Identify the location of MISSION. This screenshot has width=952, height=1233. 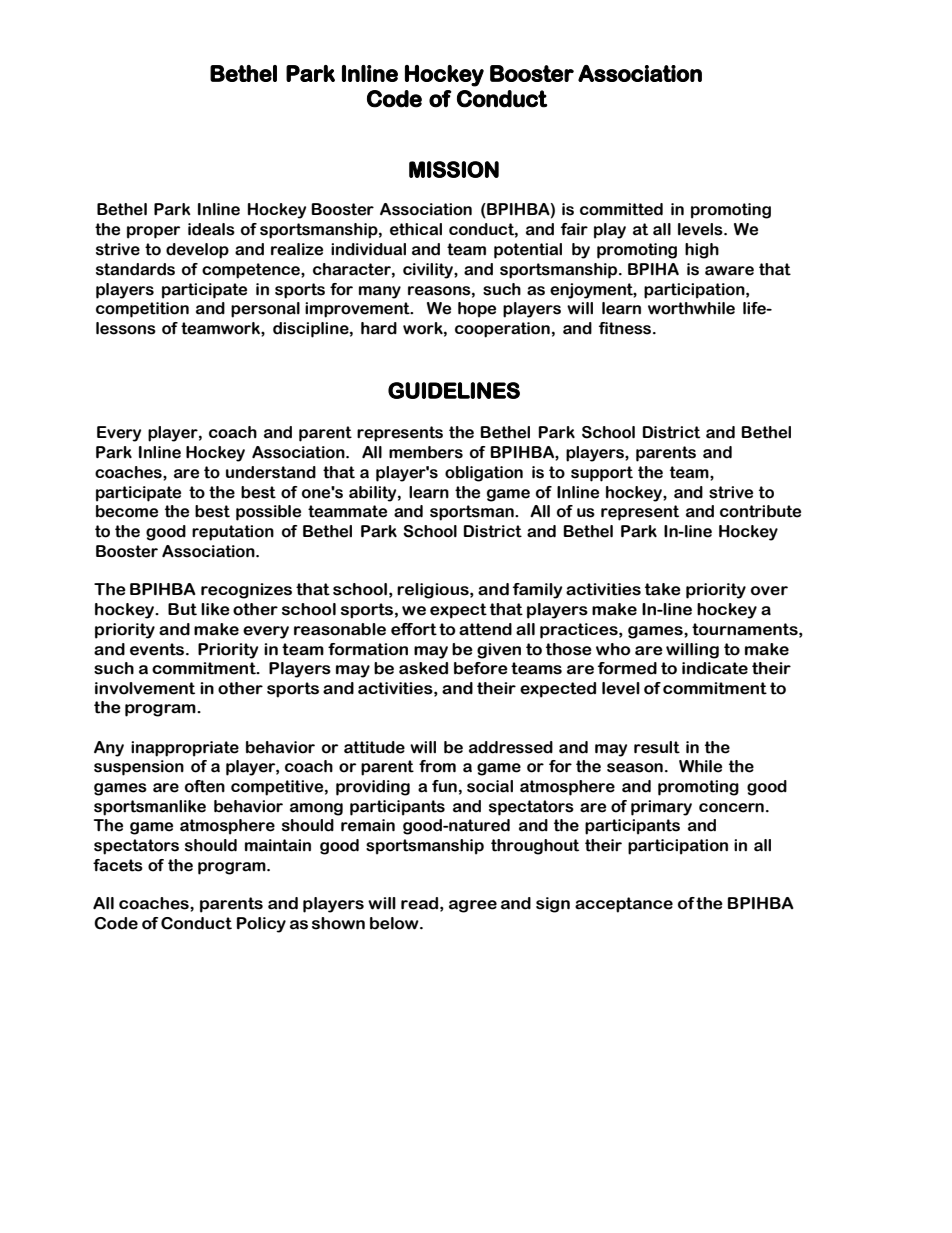
(454, 169).
